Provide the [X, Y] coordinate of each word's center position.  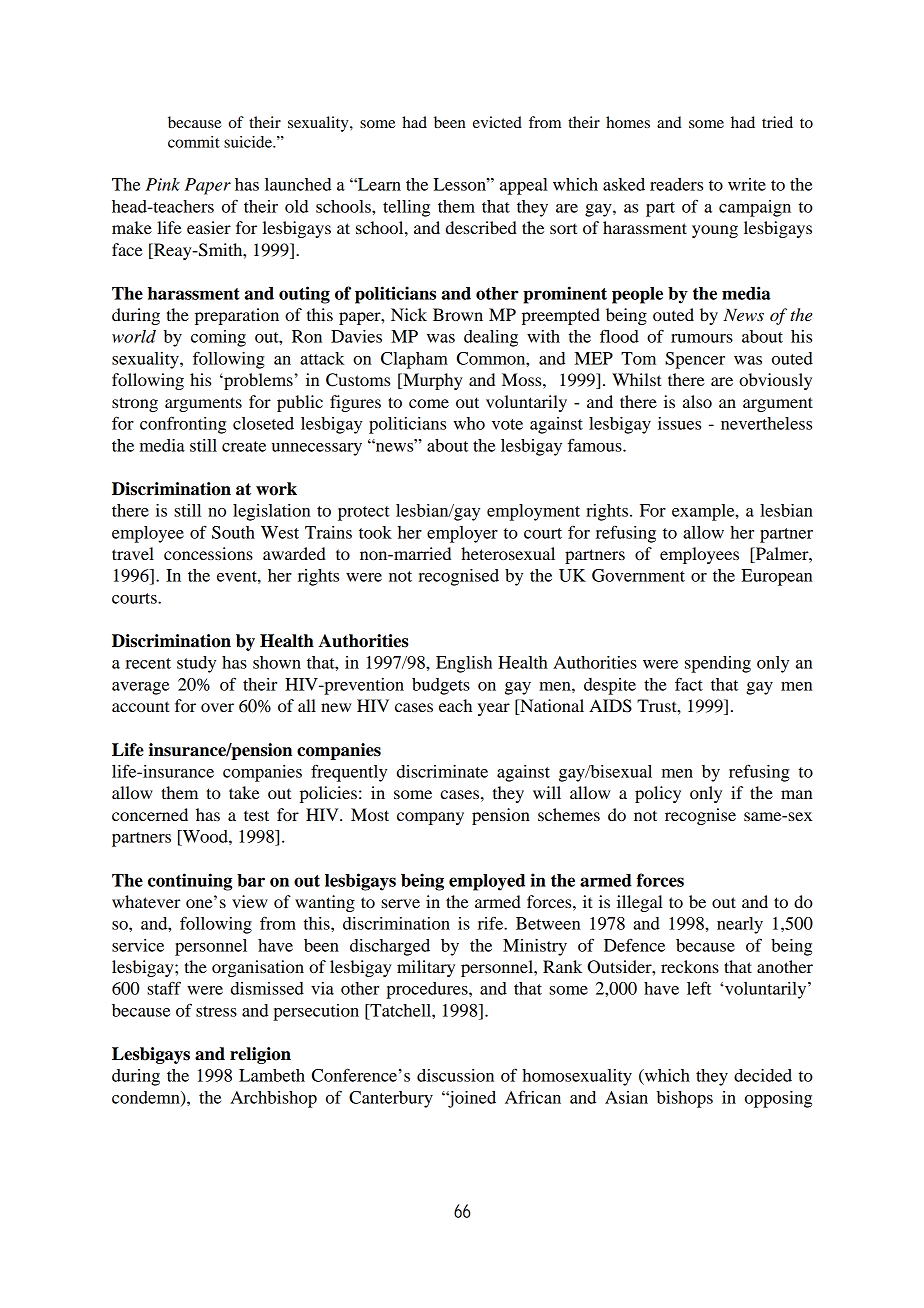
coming [218, 338]
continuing [190, 882]
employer [462, 534]
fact [689, 684]
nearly [740, 925]
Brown [458, 314]
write [747, 184]
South [233, 532]
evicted [497, 122]
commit [194, 142]
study [196, 664]
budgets [441, 686]
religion [260, 1055]
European [777, 577]
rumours [702, 338]
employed [487, 882]
